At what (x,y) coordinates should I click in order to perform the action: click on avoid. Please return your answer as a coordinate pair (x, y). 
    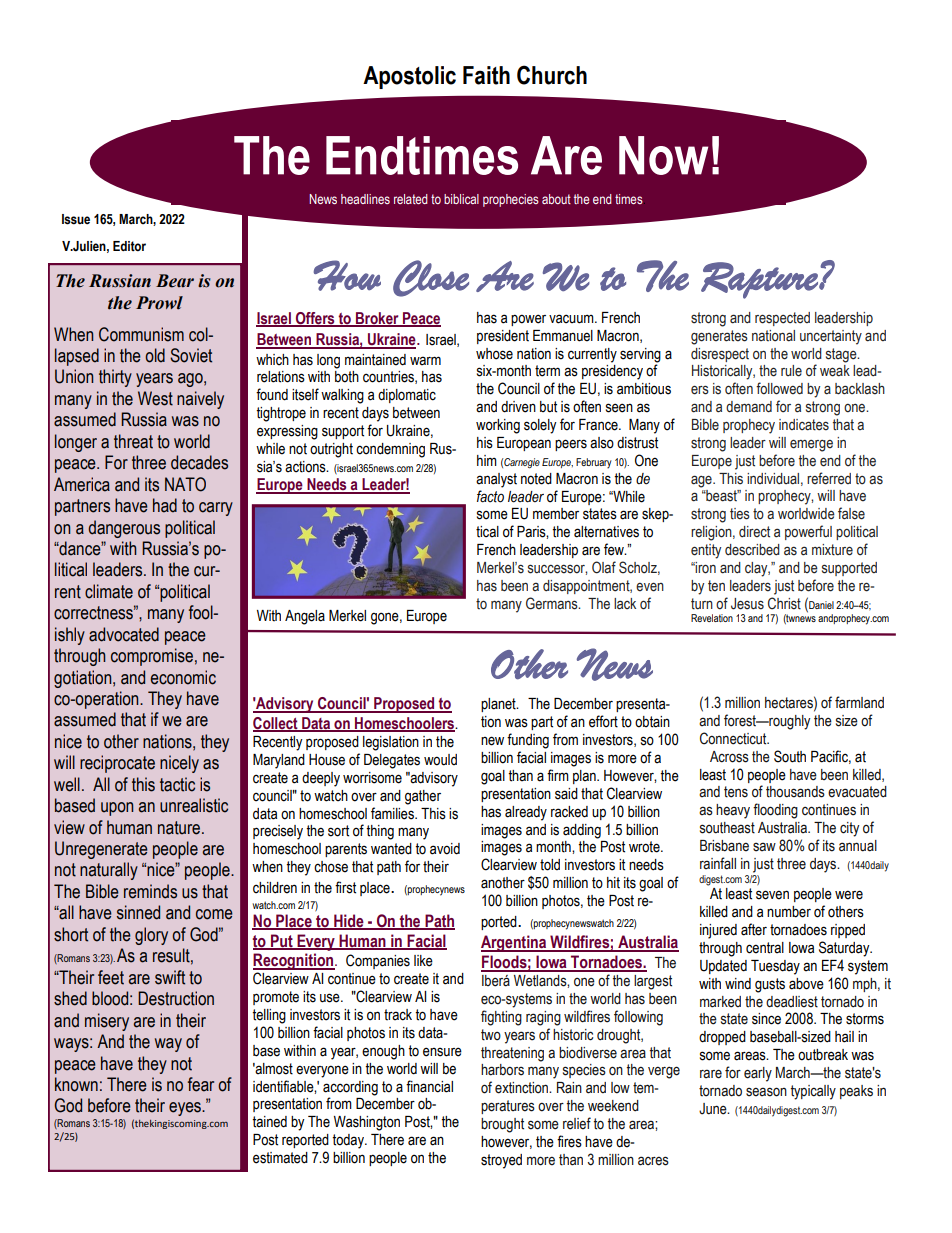
    Looking at the image, I should click on (445, 849).
